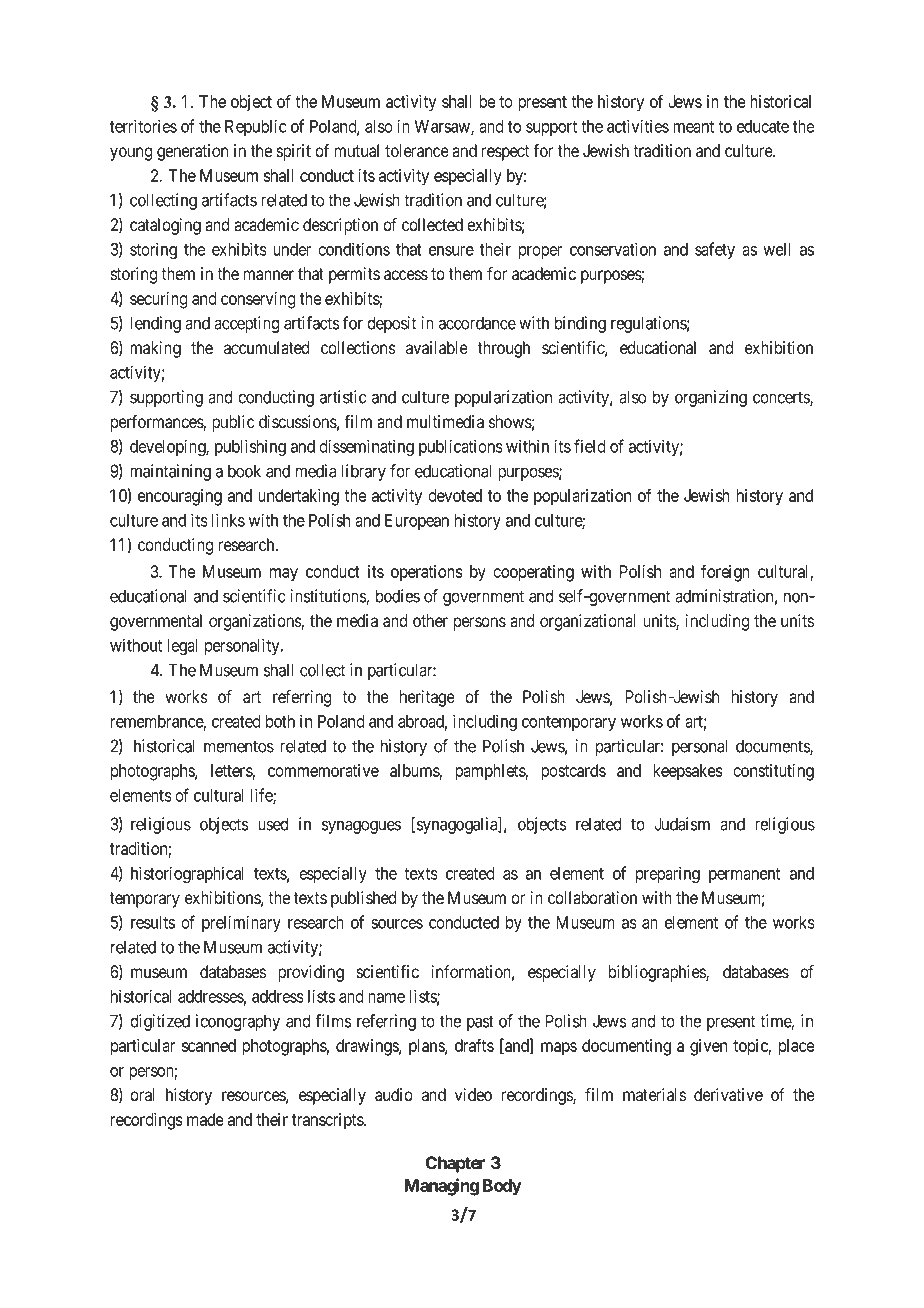 The width and height of the document is (924, 1308). Describe the element at coordinates (693, 127) in the document. I see `meant` at that location.
